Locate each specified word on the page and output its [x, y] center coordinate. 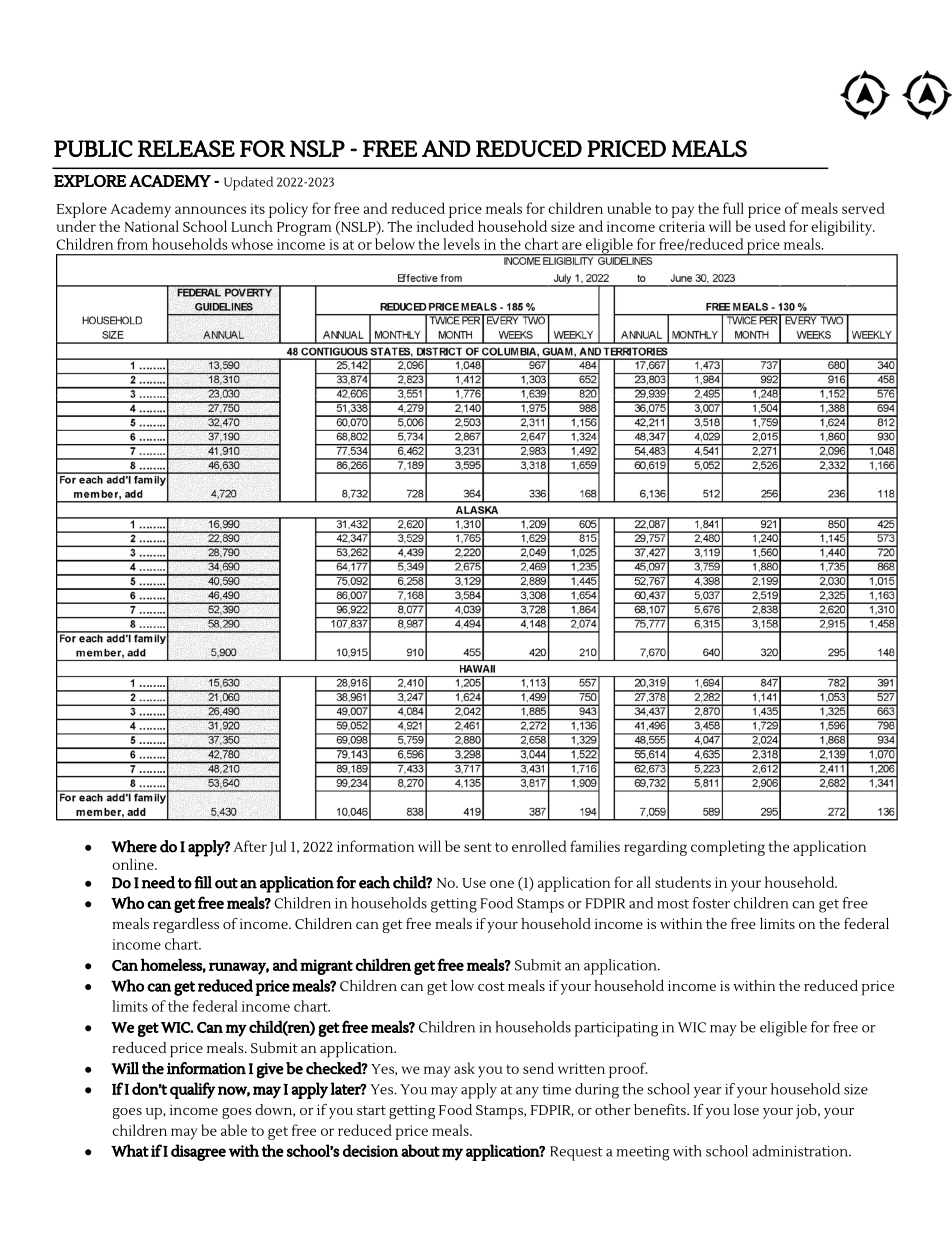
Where [134, 846]
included [445, 226]
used [770, 226]
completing [728, 848]
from [132, 244]
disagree [198, 1152]
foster [711, 903]
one [502, 884]
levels [461, 244]
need [158, 882]
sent [478, 847]
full [733, 208]
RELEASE [186, 148]
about [420, 1150]
